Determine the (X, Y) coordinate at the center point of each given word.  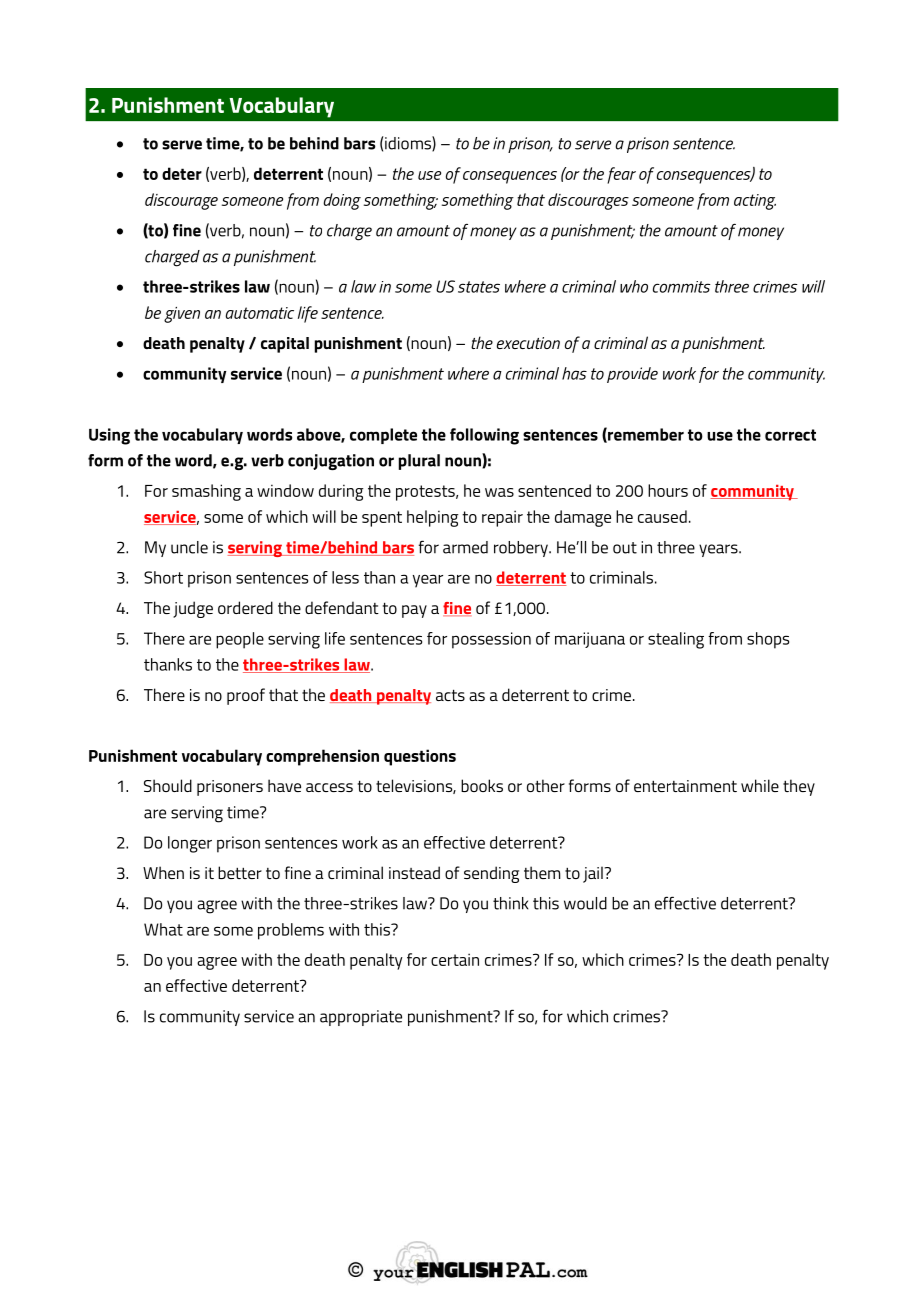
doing (342, 201)
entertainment (685, 786)
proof (246, 696)
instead (414, 872)
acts (450, 695)
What (163, 929)
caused (662, 516)
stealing (676, 640)
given (182, 315)
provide (632, 375)
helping (433, 518)
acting (755, 202)
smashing (206, 492)
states (479, 287)
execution (528, 343)
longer (190, 844)
